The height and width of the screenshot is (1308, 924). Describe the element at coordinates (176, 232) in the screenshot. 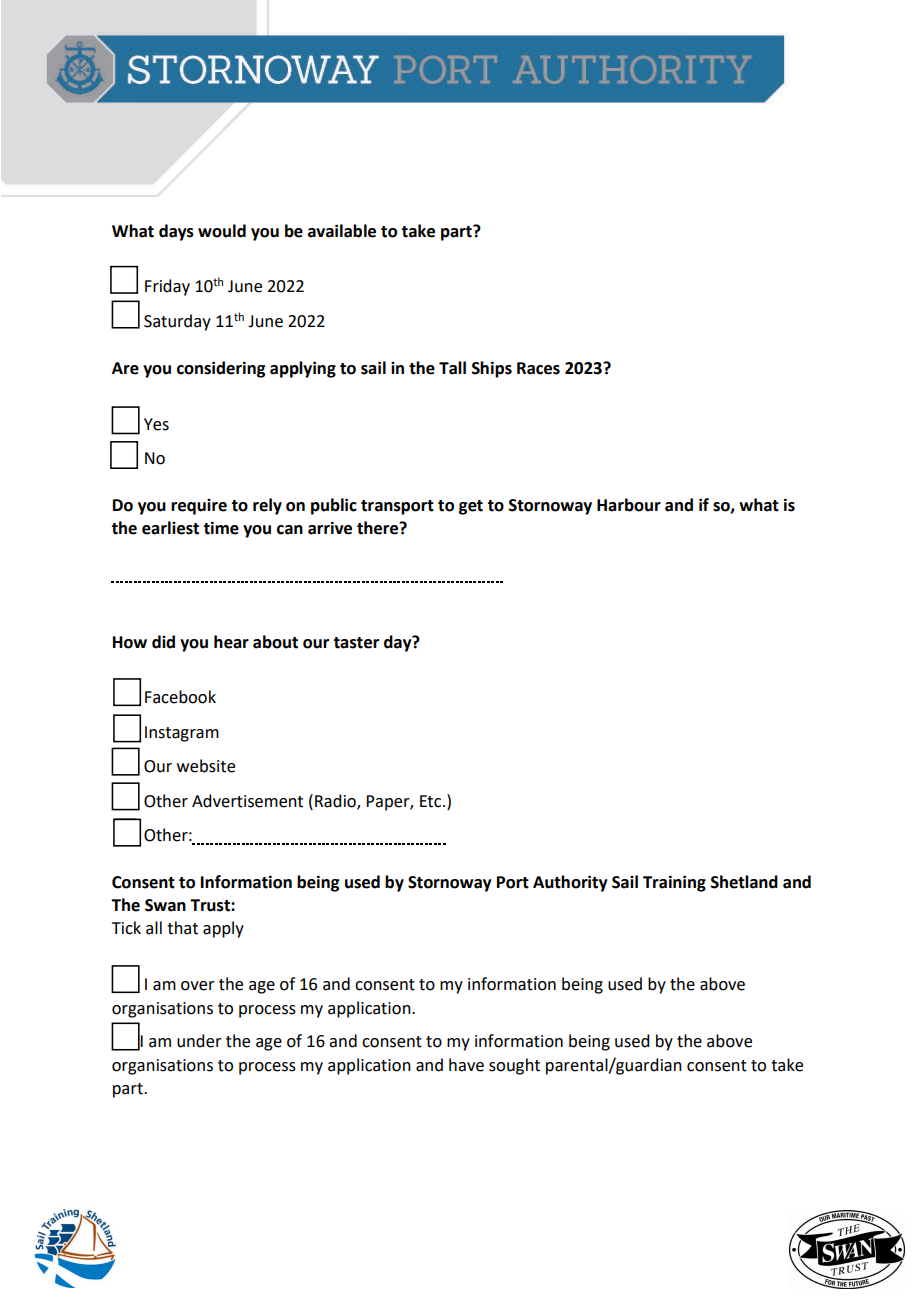

I see `days` at that location.
